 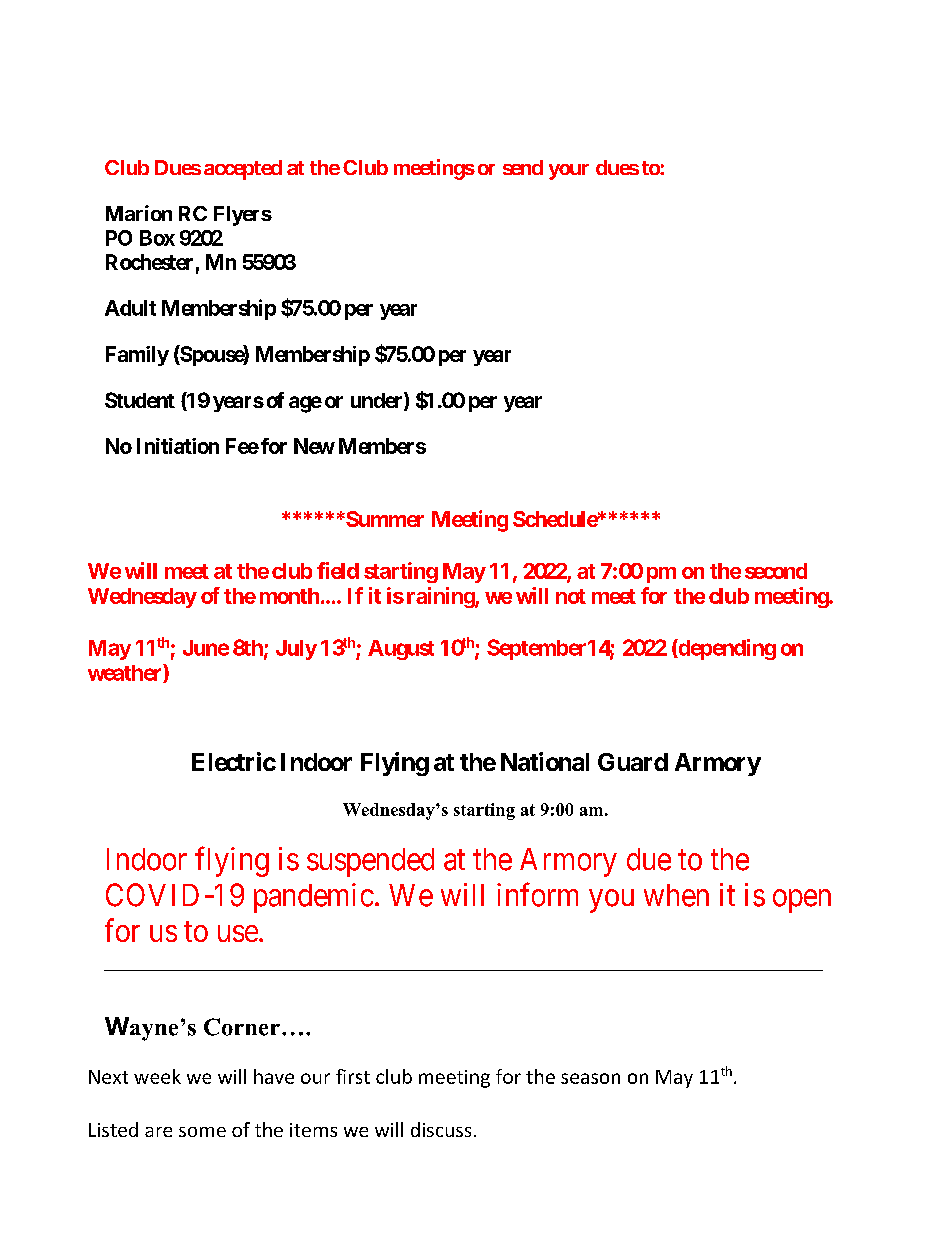 I want to click on second, so click(x=776, y=571).
